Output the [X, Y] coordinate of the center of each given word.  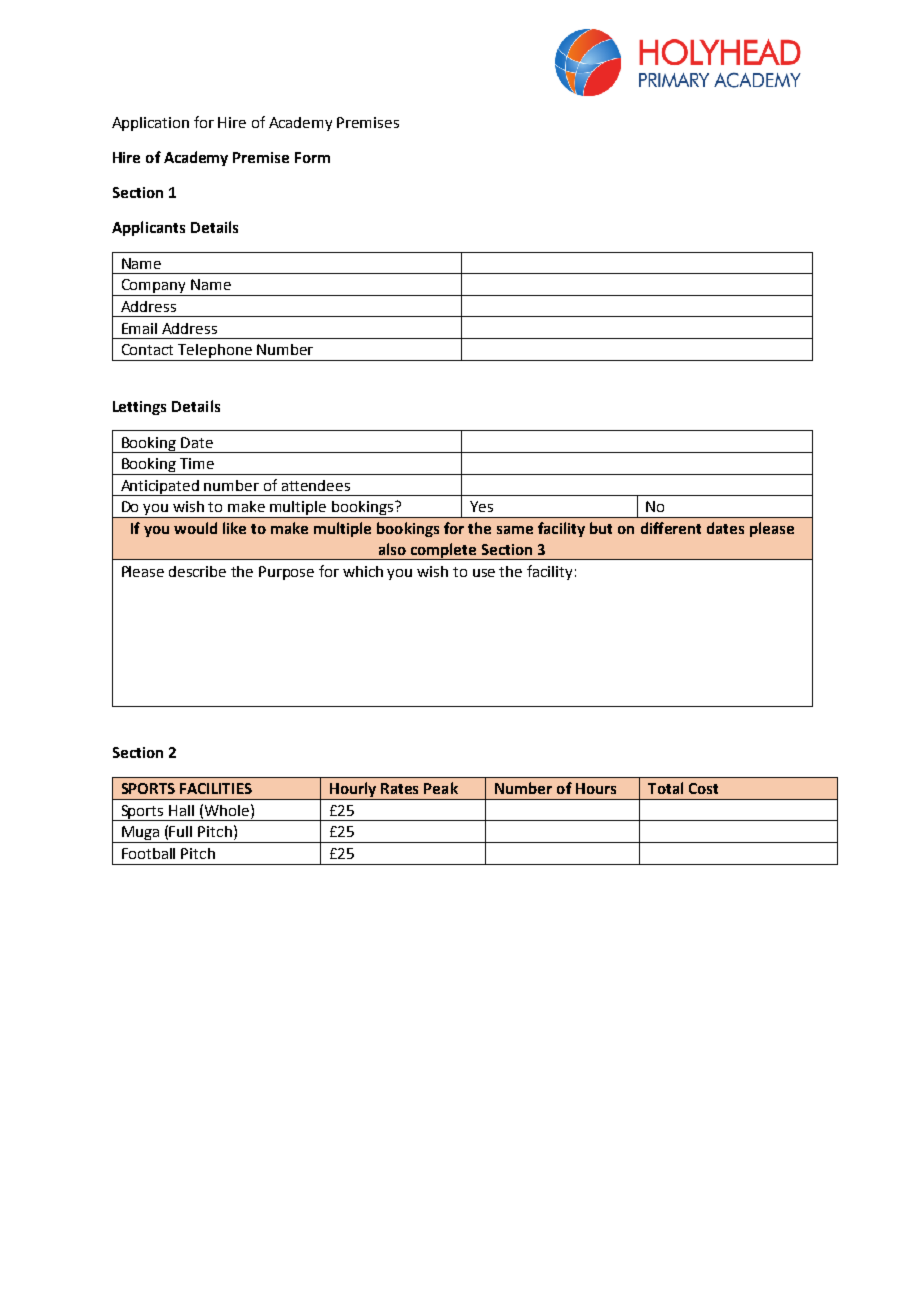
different [671, 528]
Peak [441, 788]
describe [197, 571]
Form [312, 157]
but [601, 528]
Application [150, 124]
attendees [316, 485]
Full [180, 831]
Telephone [215, 352]
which [363, 571]
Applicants [148, 228]
